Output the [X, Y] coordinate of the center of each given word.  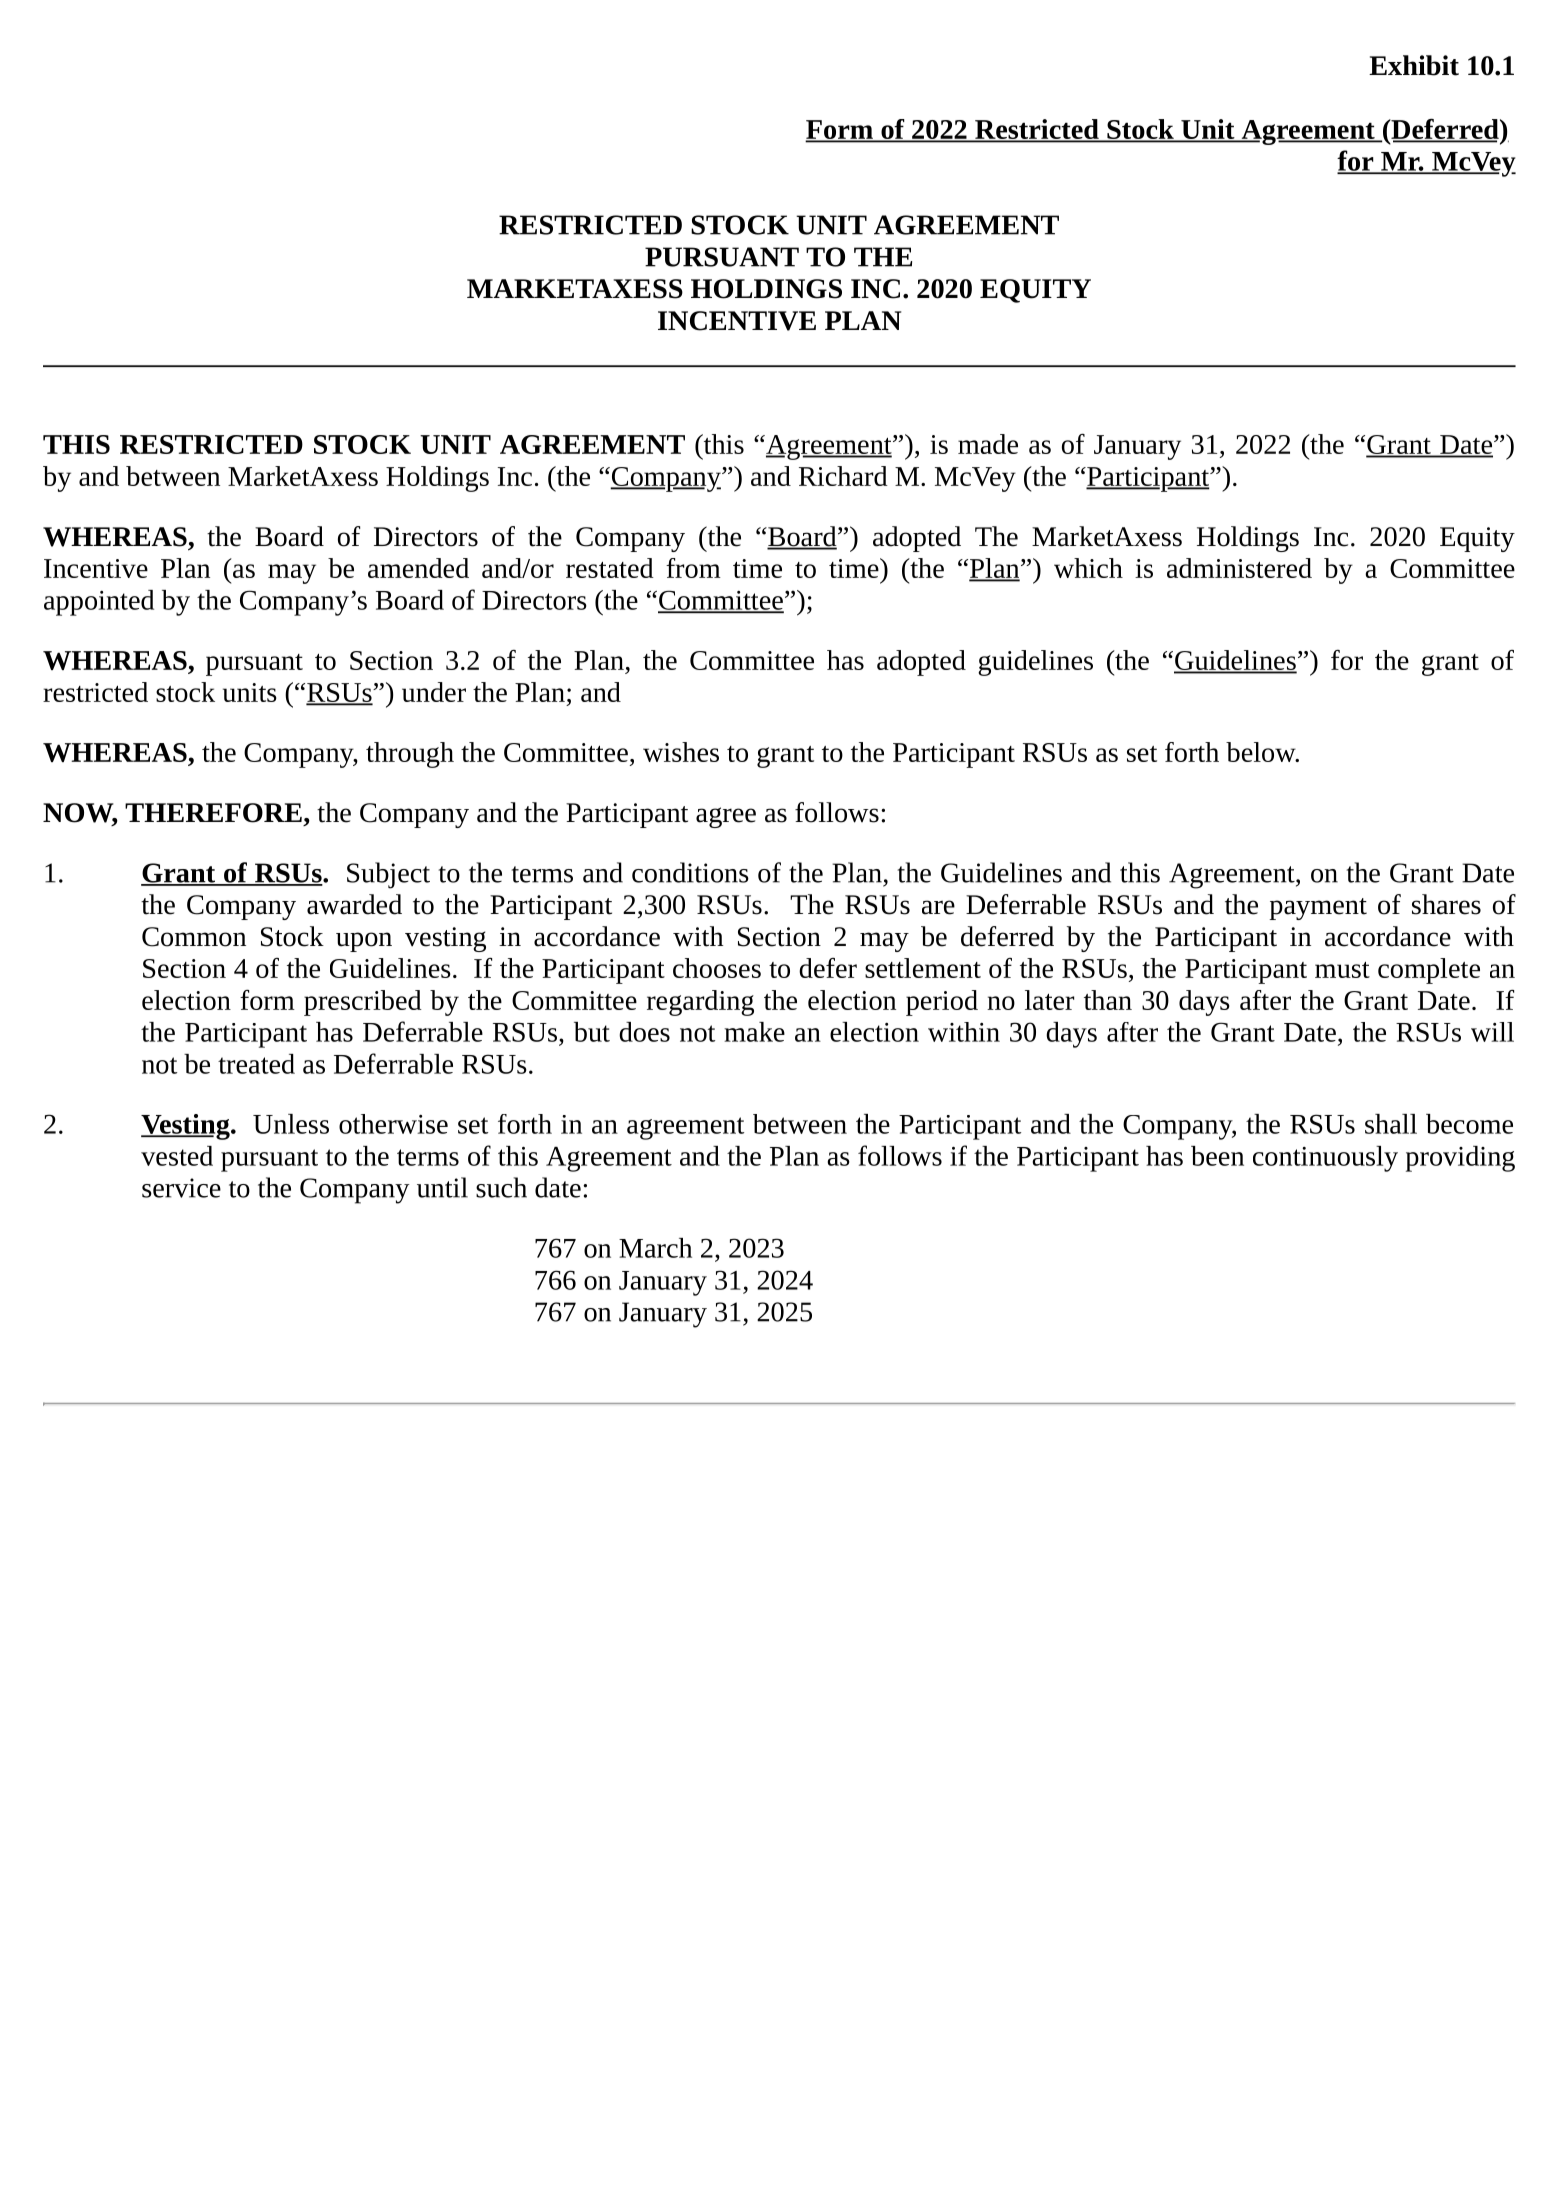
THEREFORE [213, 813]
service [181, 1188]
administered [1239, 568]
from [693, 568]
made [988, 444]
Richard [843, 476]
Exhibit [1414, 65]
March [655, 1248]
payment [1318, 909]
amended [418, 568]
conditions [690, 872]
